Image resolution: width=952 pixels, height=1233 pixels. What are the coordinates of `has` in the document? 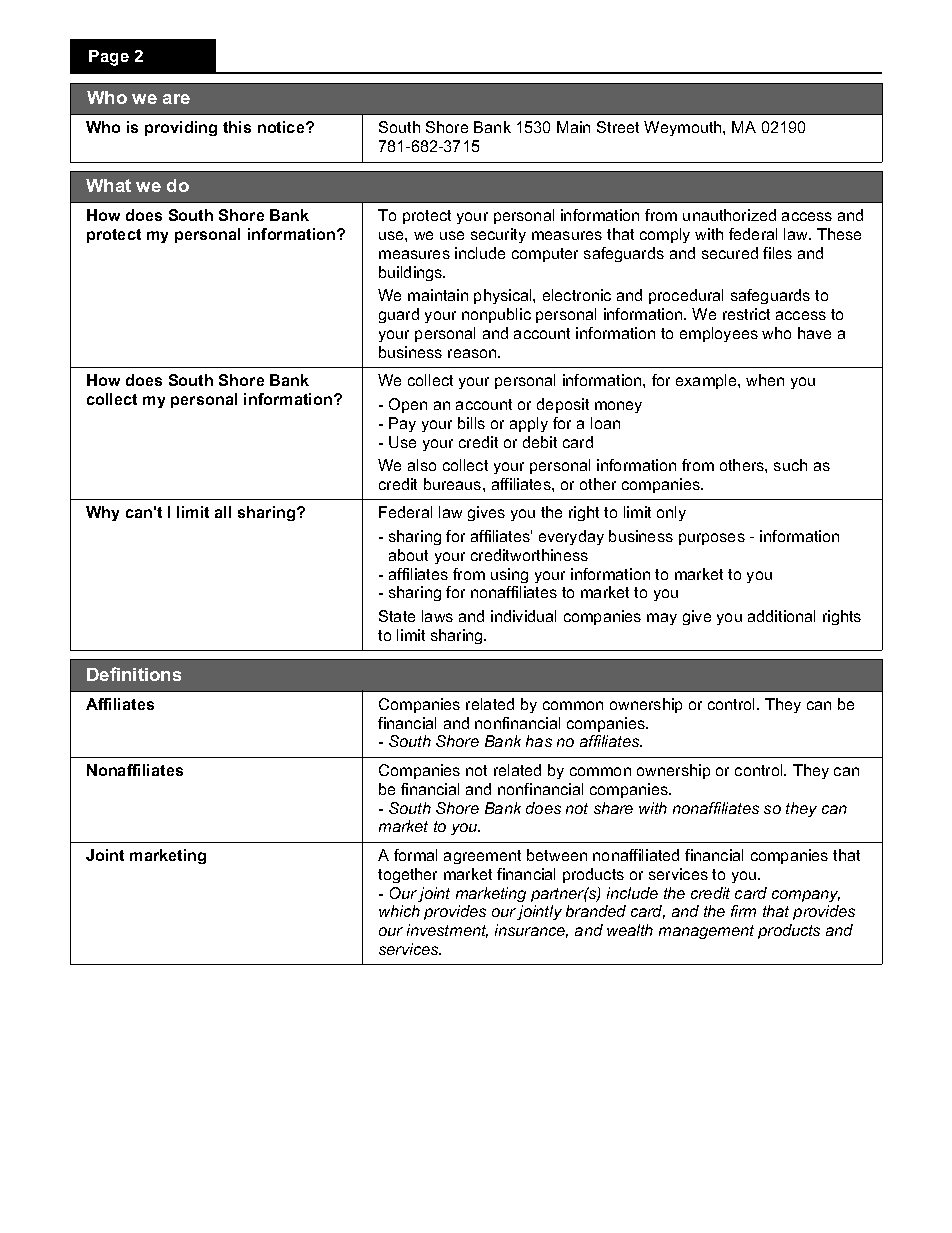 It's located at (539, 741).
